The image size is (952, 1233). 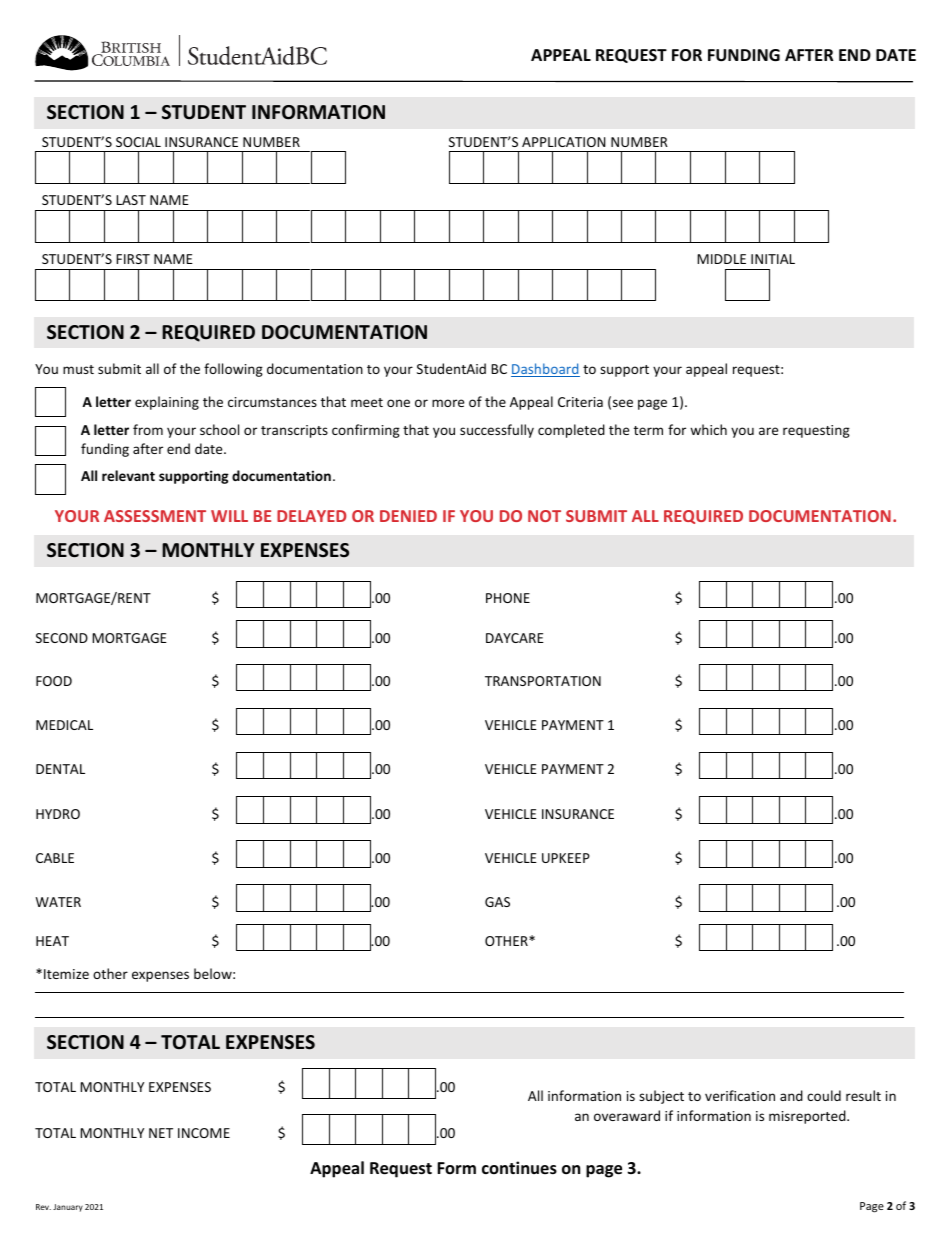 What do you see at coordinates (566, 858) in the image?
I see `UPKEEP` at bounding box center [566, 858].
